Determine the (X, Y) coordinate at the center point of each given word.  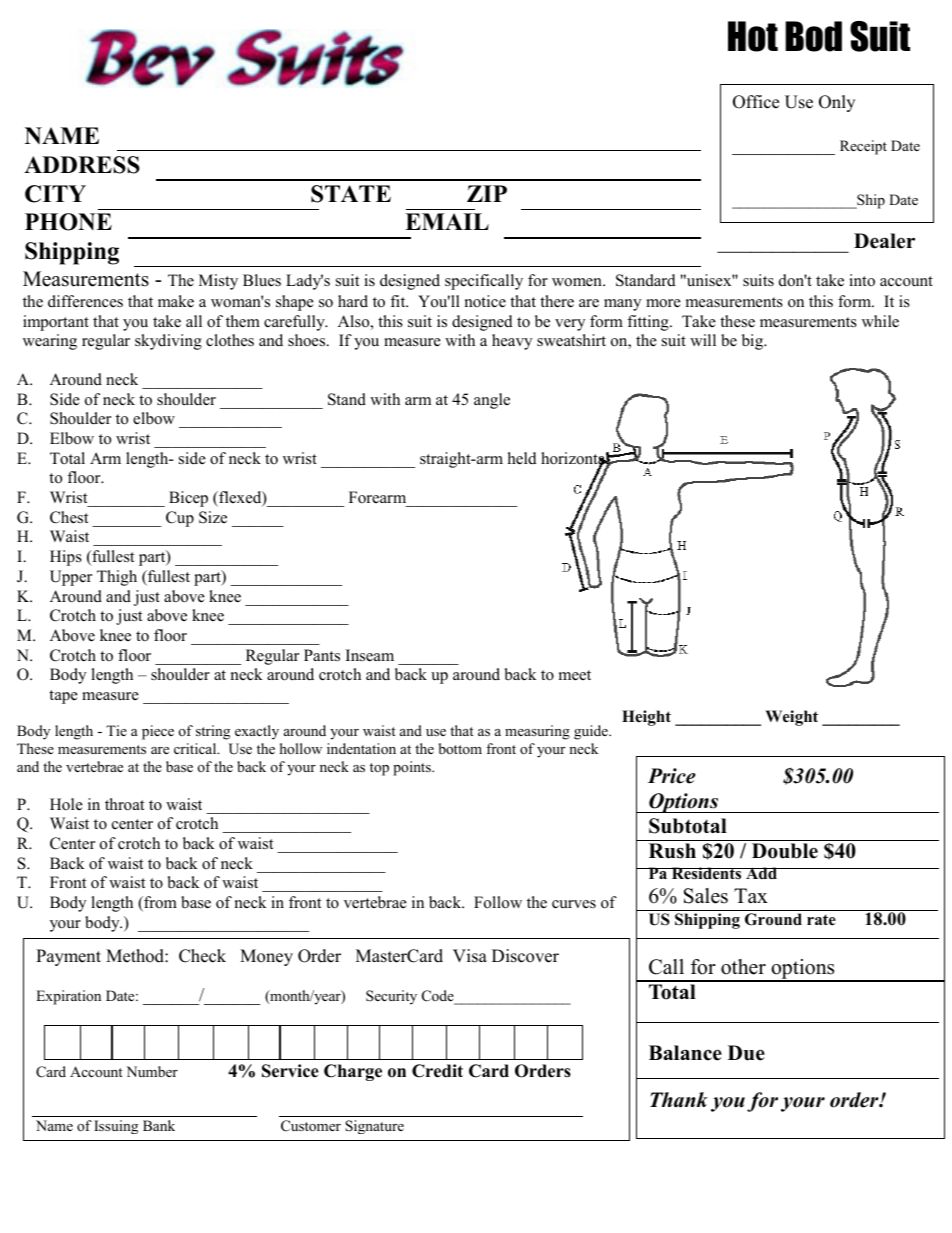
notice (485, 301)
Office (756, 102)
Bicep (188, 499)
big (753, 342)
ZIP (487, 193)
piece (158, 732)
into (862, 280)
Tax (751, 895)
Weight (791, 718)
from (159, 903)
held (522, 458)
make (176, 301)
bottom (460, 748)
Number (152, 1071)
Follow (498, 902)
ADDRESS (82, 165)
